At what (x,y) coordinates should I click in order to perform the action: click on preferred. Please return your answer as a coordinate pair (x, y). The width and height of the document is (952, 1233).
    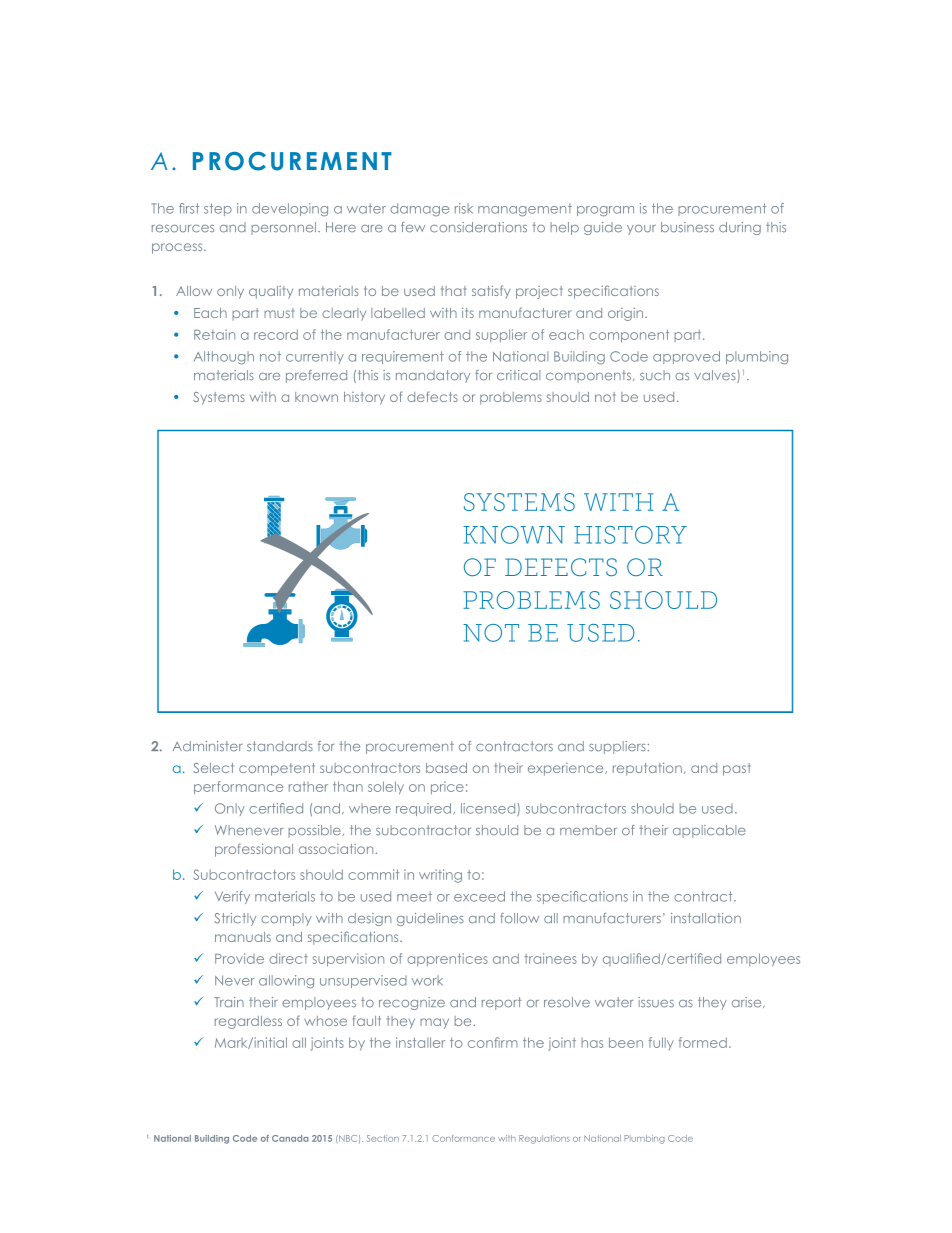
    Looking at the image, I should click on (316, 376).
